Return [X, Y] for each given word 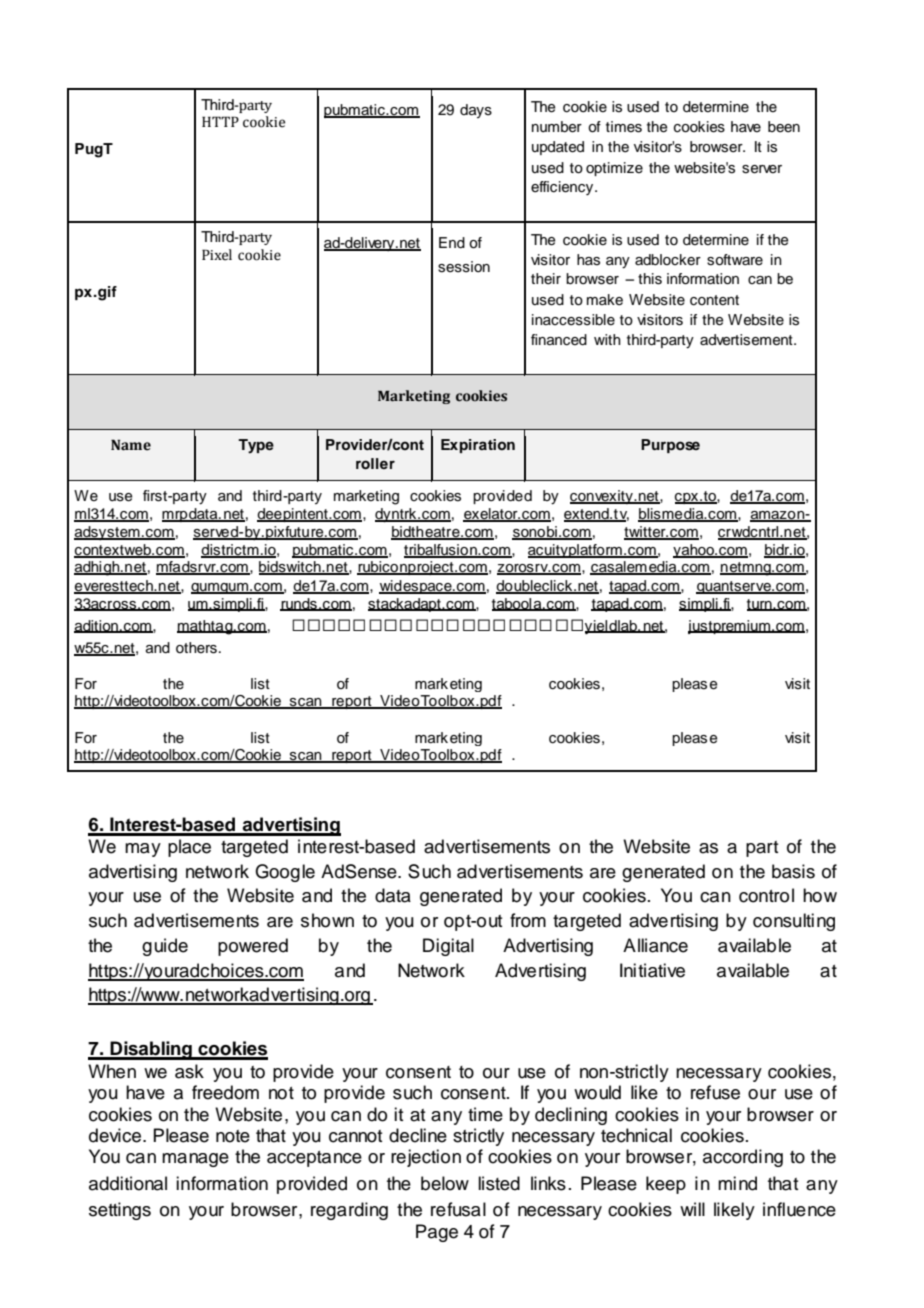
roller [375, 464]
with [607, 339]
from [528, 920]
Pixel [217, 255]
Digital [448, 947]
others [196, 648]
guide [165, 947]
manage [195, 1160]
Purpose [670, 446]
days [476, 111]
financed [559, 340]
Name [131, 445]
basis [793, 871]
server [762, 169]
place [189, 848]
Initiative [652, 970]
